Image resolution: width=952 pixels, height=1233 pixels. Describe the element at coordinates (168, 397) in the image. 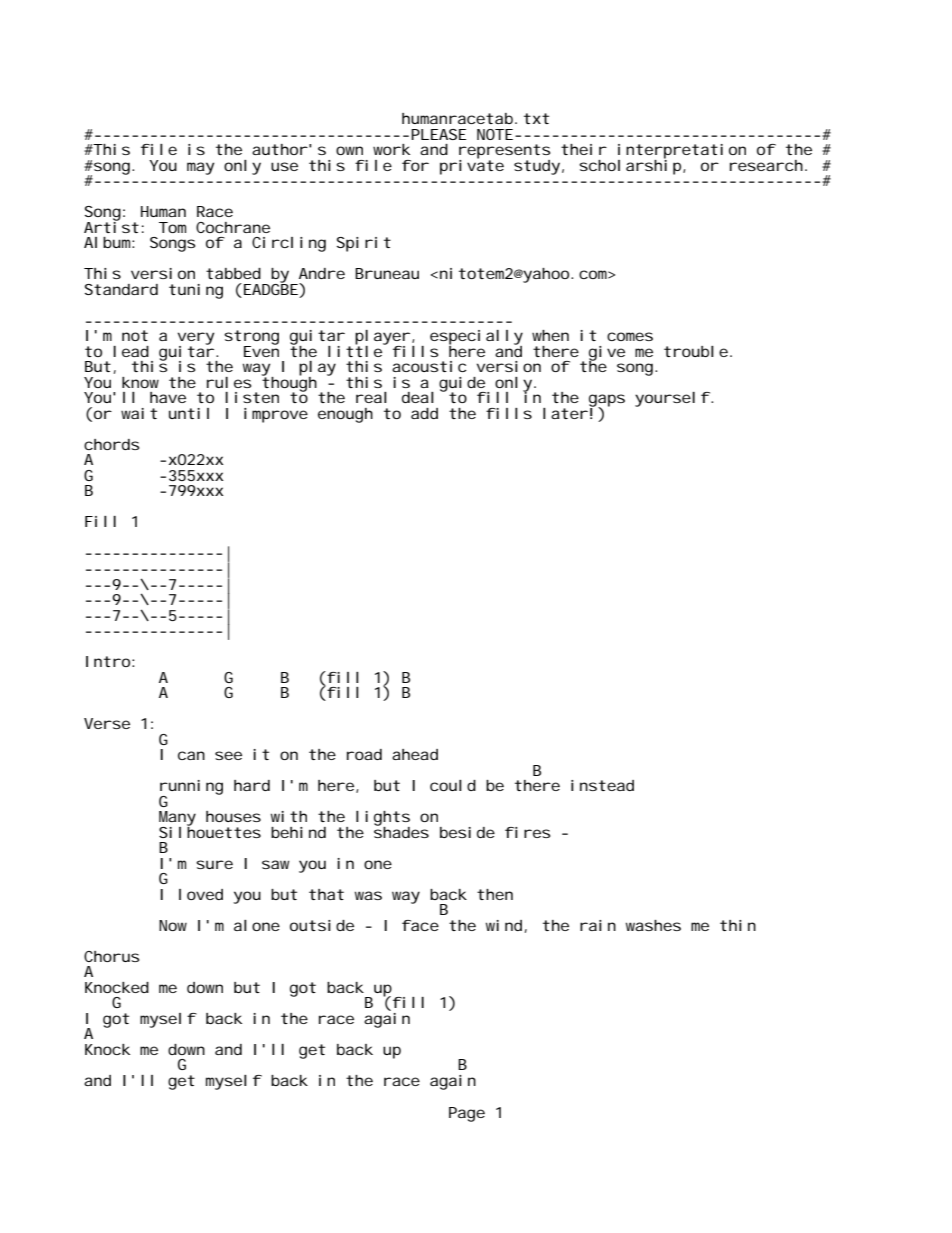

I see `have` at that location.
